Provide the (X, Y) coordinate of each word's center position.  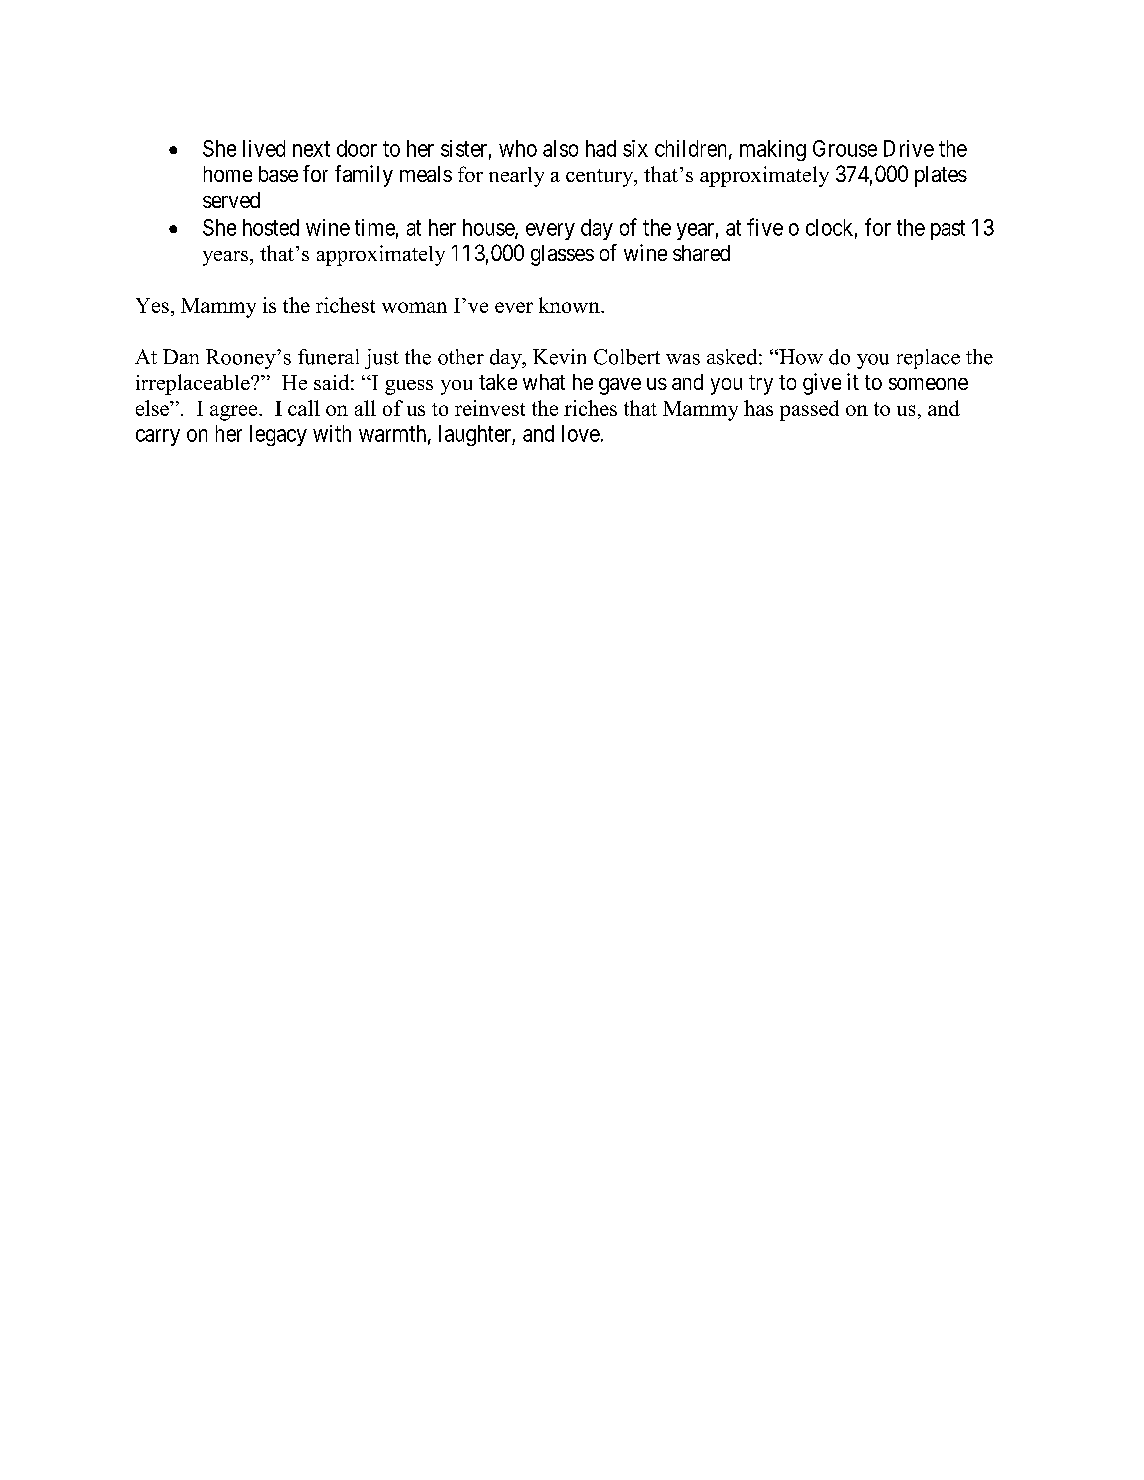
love (581, 433)
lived (264, 148)
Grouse (845, 148)
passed (809, 410)
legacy (278, 435)
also (560, 148)
